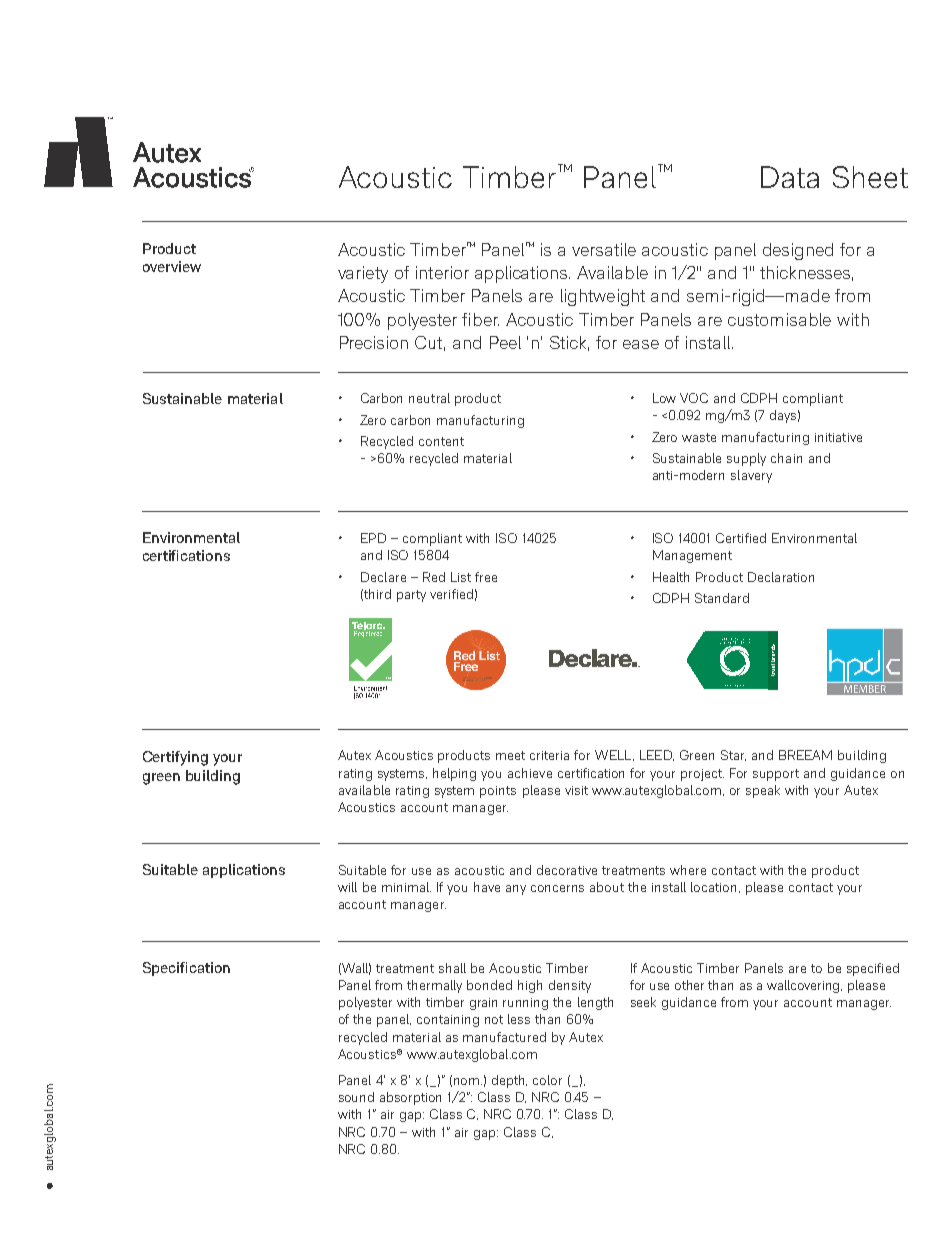 This document has width=952, height=1233. Describe the element at coordinates (604, 249) in the document. I see `versatile` at that location.
